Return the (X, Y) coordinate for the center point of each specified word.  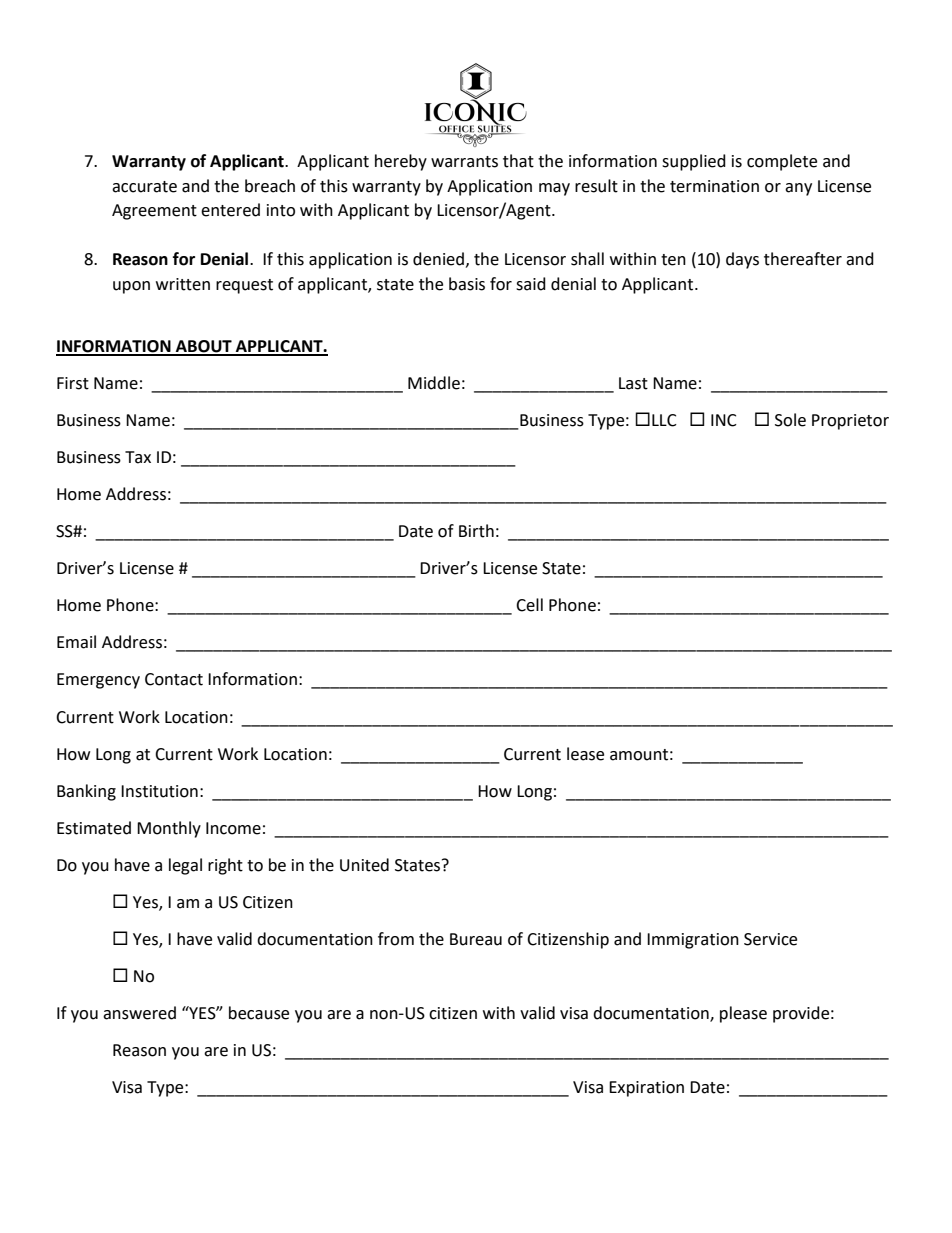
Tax (138, 457)
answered (139, 1013)
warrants (464, 162)
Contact (174, 679)
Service (770, 939)
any (798, 189)
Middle (434, 383)
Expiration (646, 1089)
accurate (144, 187)
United (364, 865)
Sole (790, 420)
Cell (529, 605)
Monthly (169, 829)
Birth (476, 531)
